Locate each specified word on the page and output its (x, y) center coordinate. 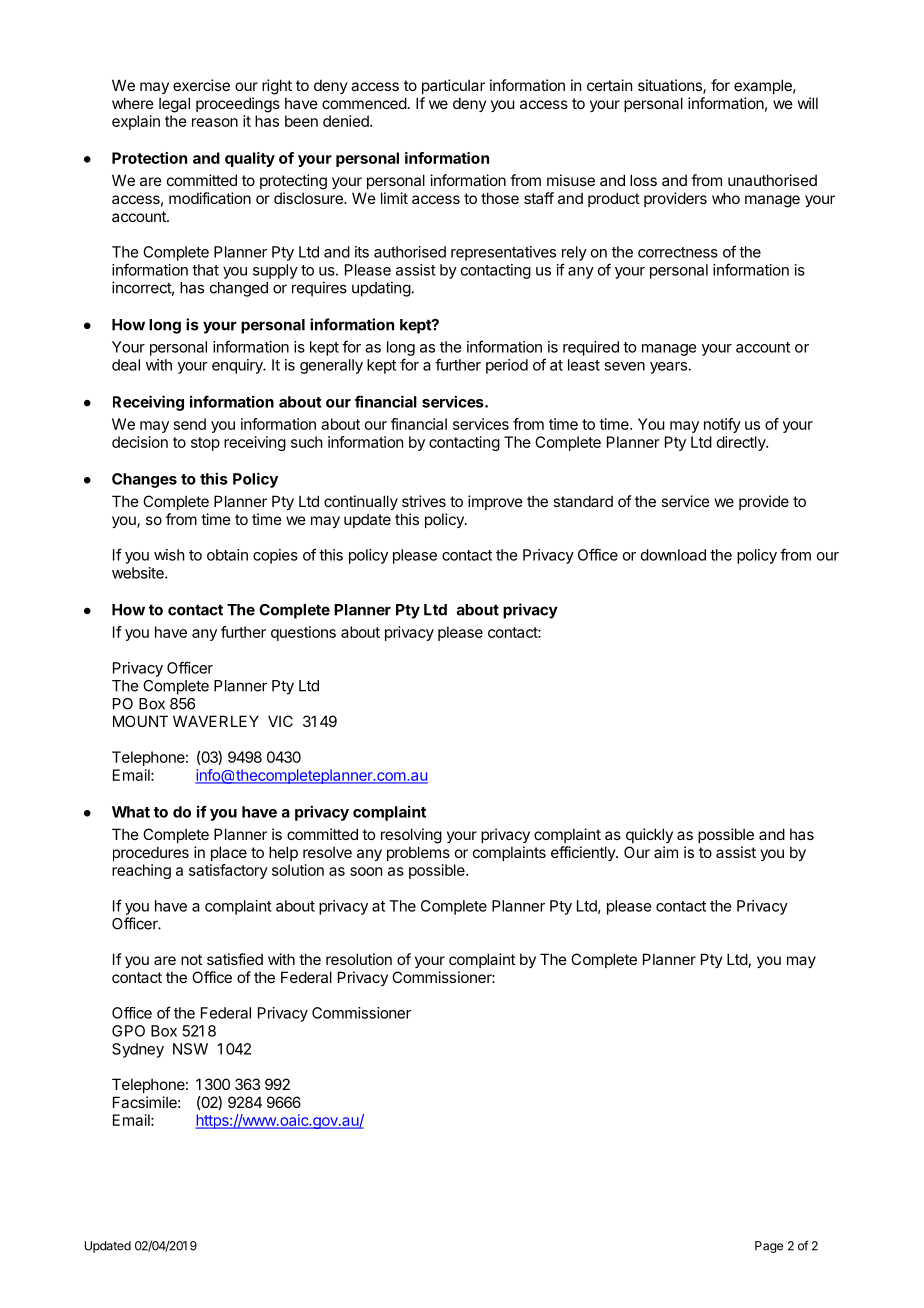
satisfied (235, 959)
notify (722, 425)
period (507, 366)
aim (666, 852)
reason (215, 122)
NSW (190, 1049)
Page (769, 1247)
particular (453, 86)
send (190, 424)
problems (418, 853)
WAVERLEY (216, 721)
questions (303, 633)
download (673, 555)
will (808, 103)
